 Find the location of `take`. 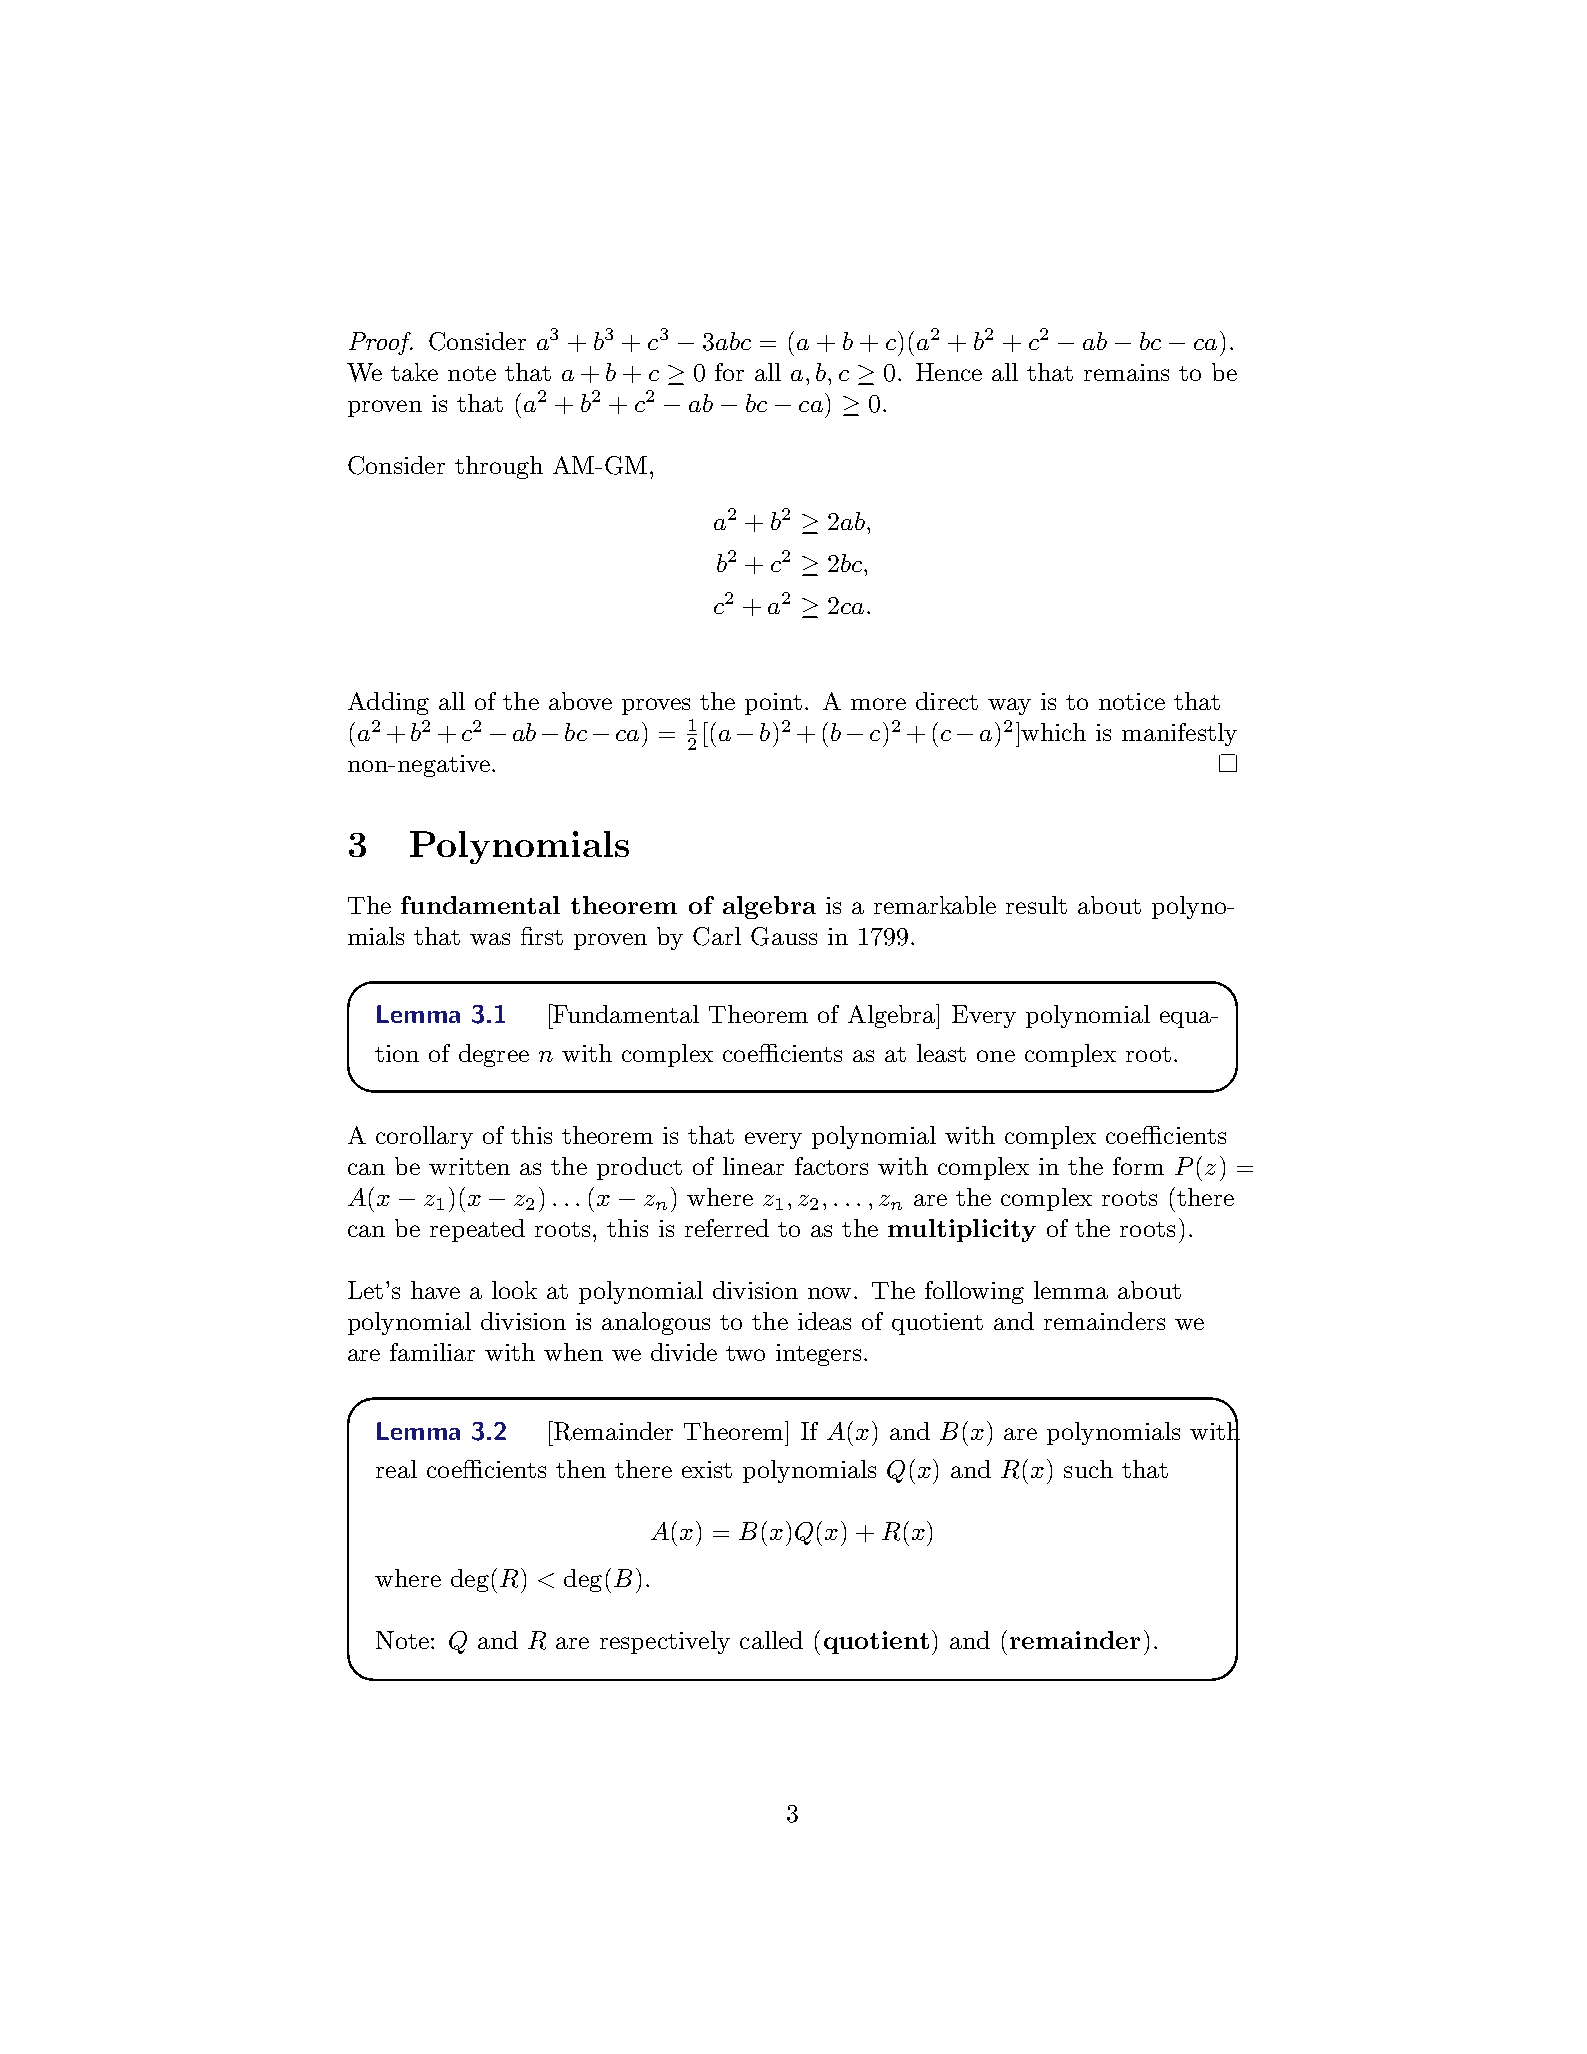

take is located at coordinates (414, 372).
